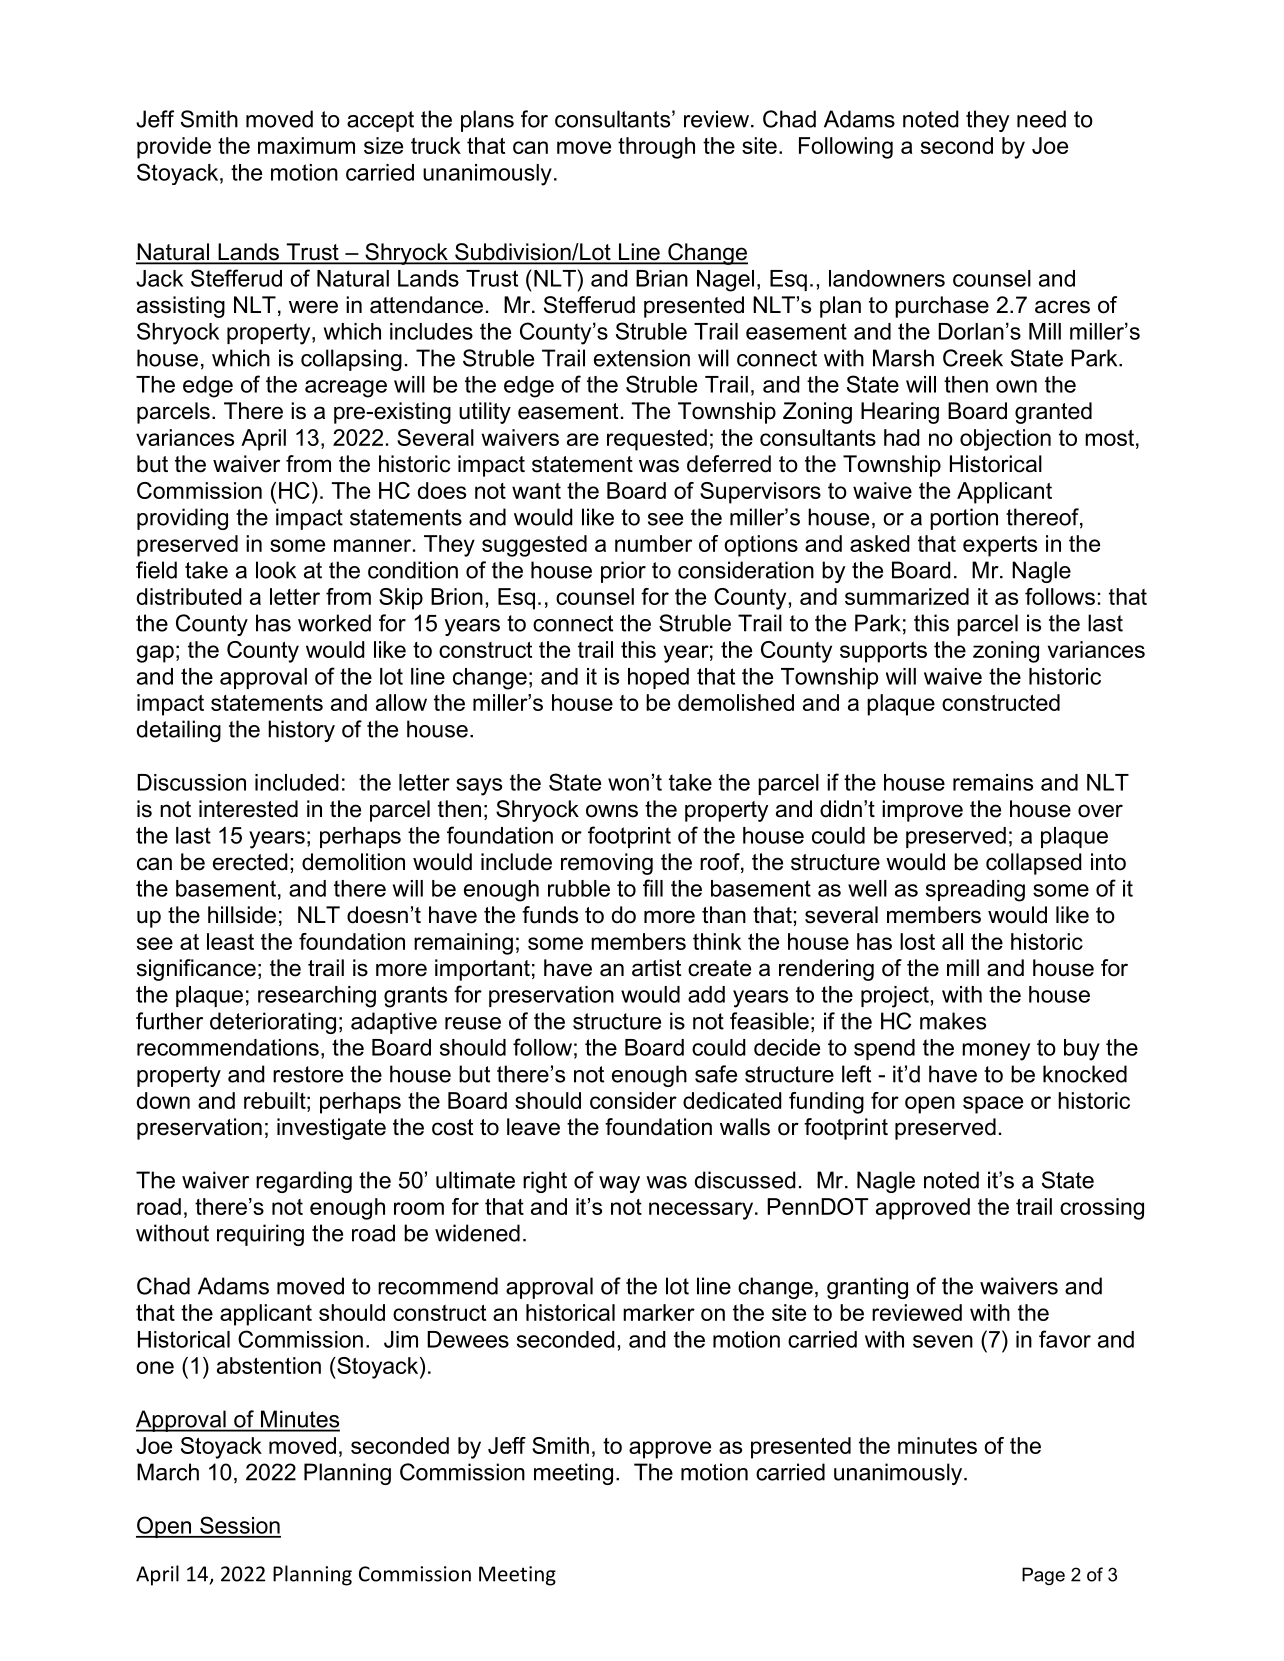 Image resolution: width=1284 pixels, height=1661 pixels. Describe the element at coordinates (1102, 1209) in the screenshot. I see `crossing` at that location.
